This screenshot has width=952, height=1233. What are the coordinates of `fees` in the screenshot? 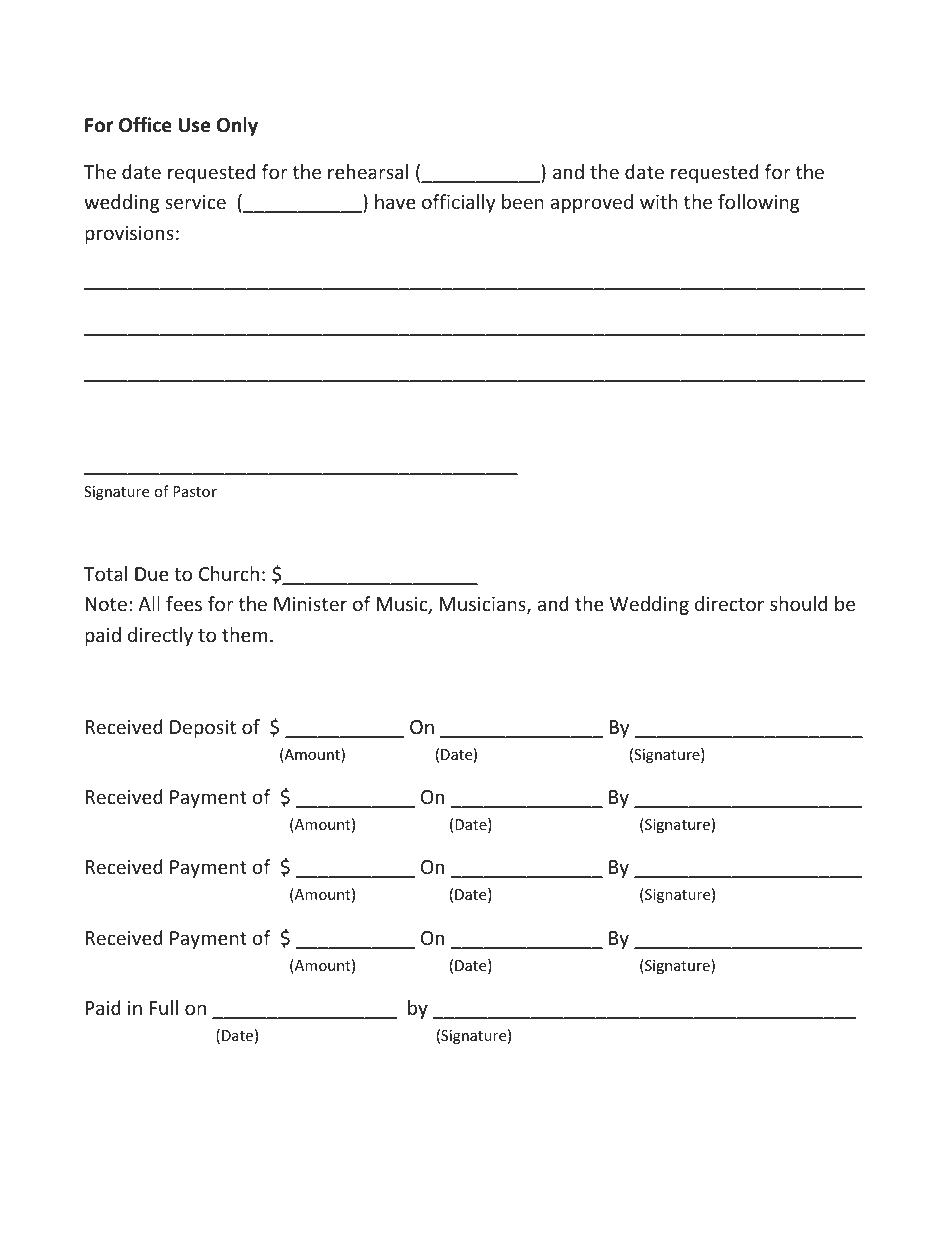 It's located at (184, 603).
